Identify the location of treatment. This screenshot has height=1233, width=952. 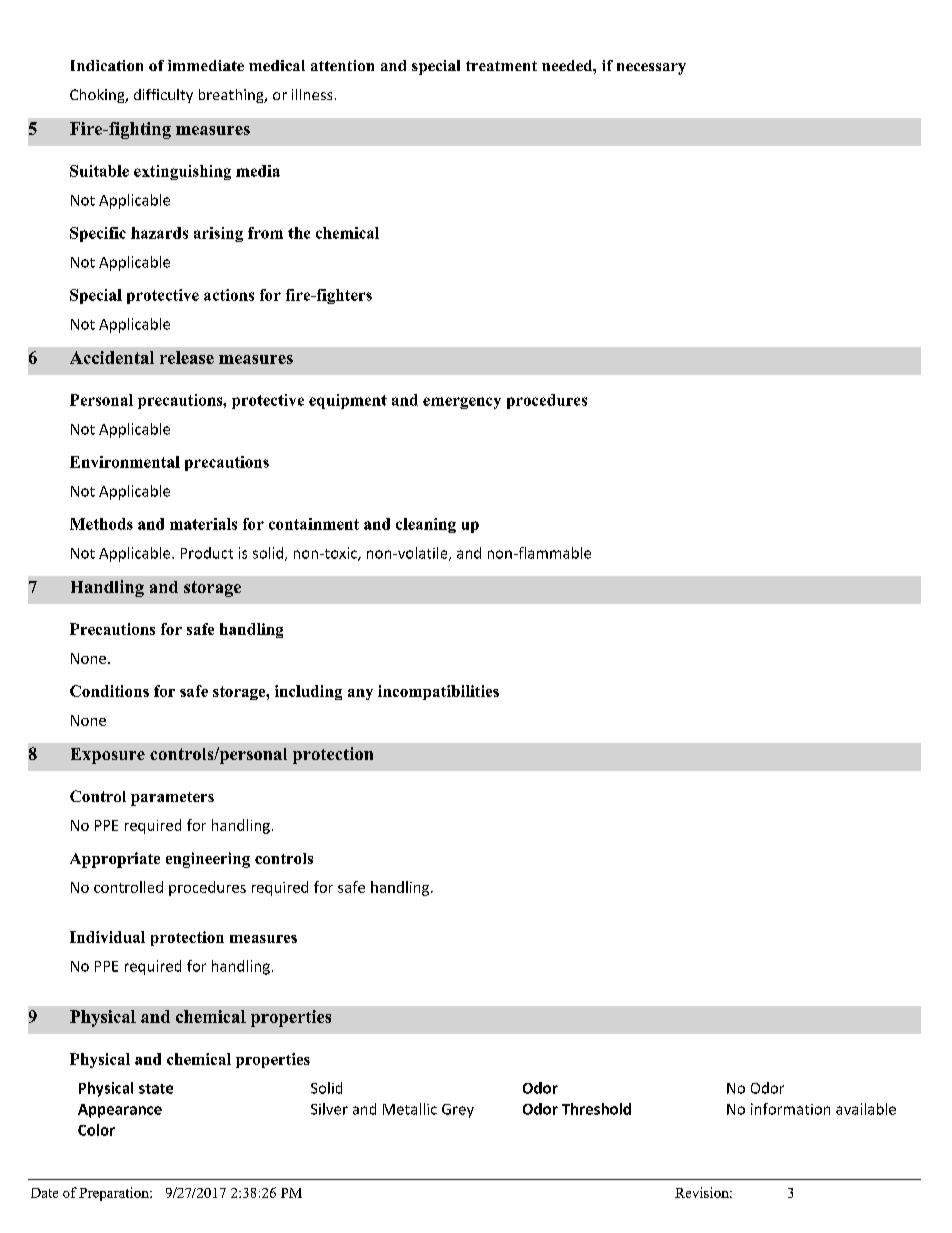
(501, 66).
